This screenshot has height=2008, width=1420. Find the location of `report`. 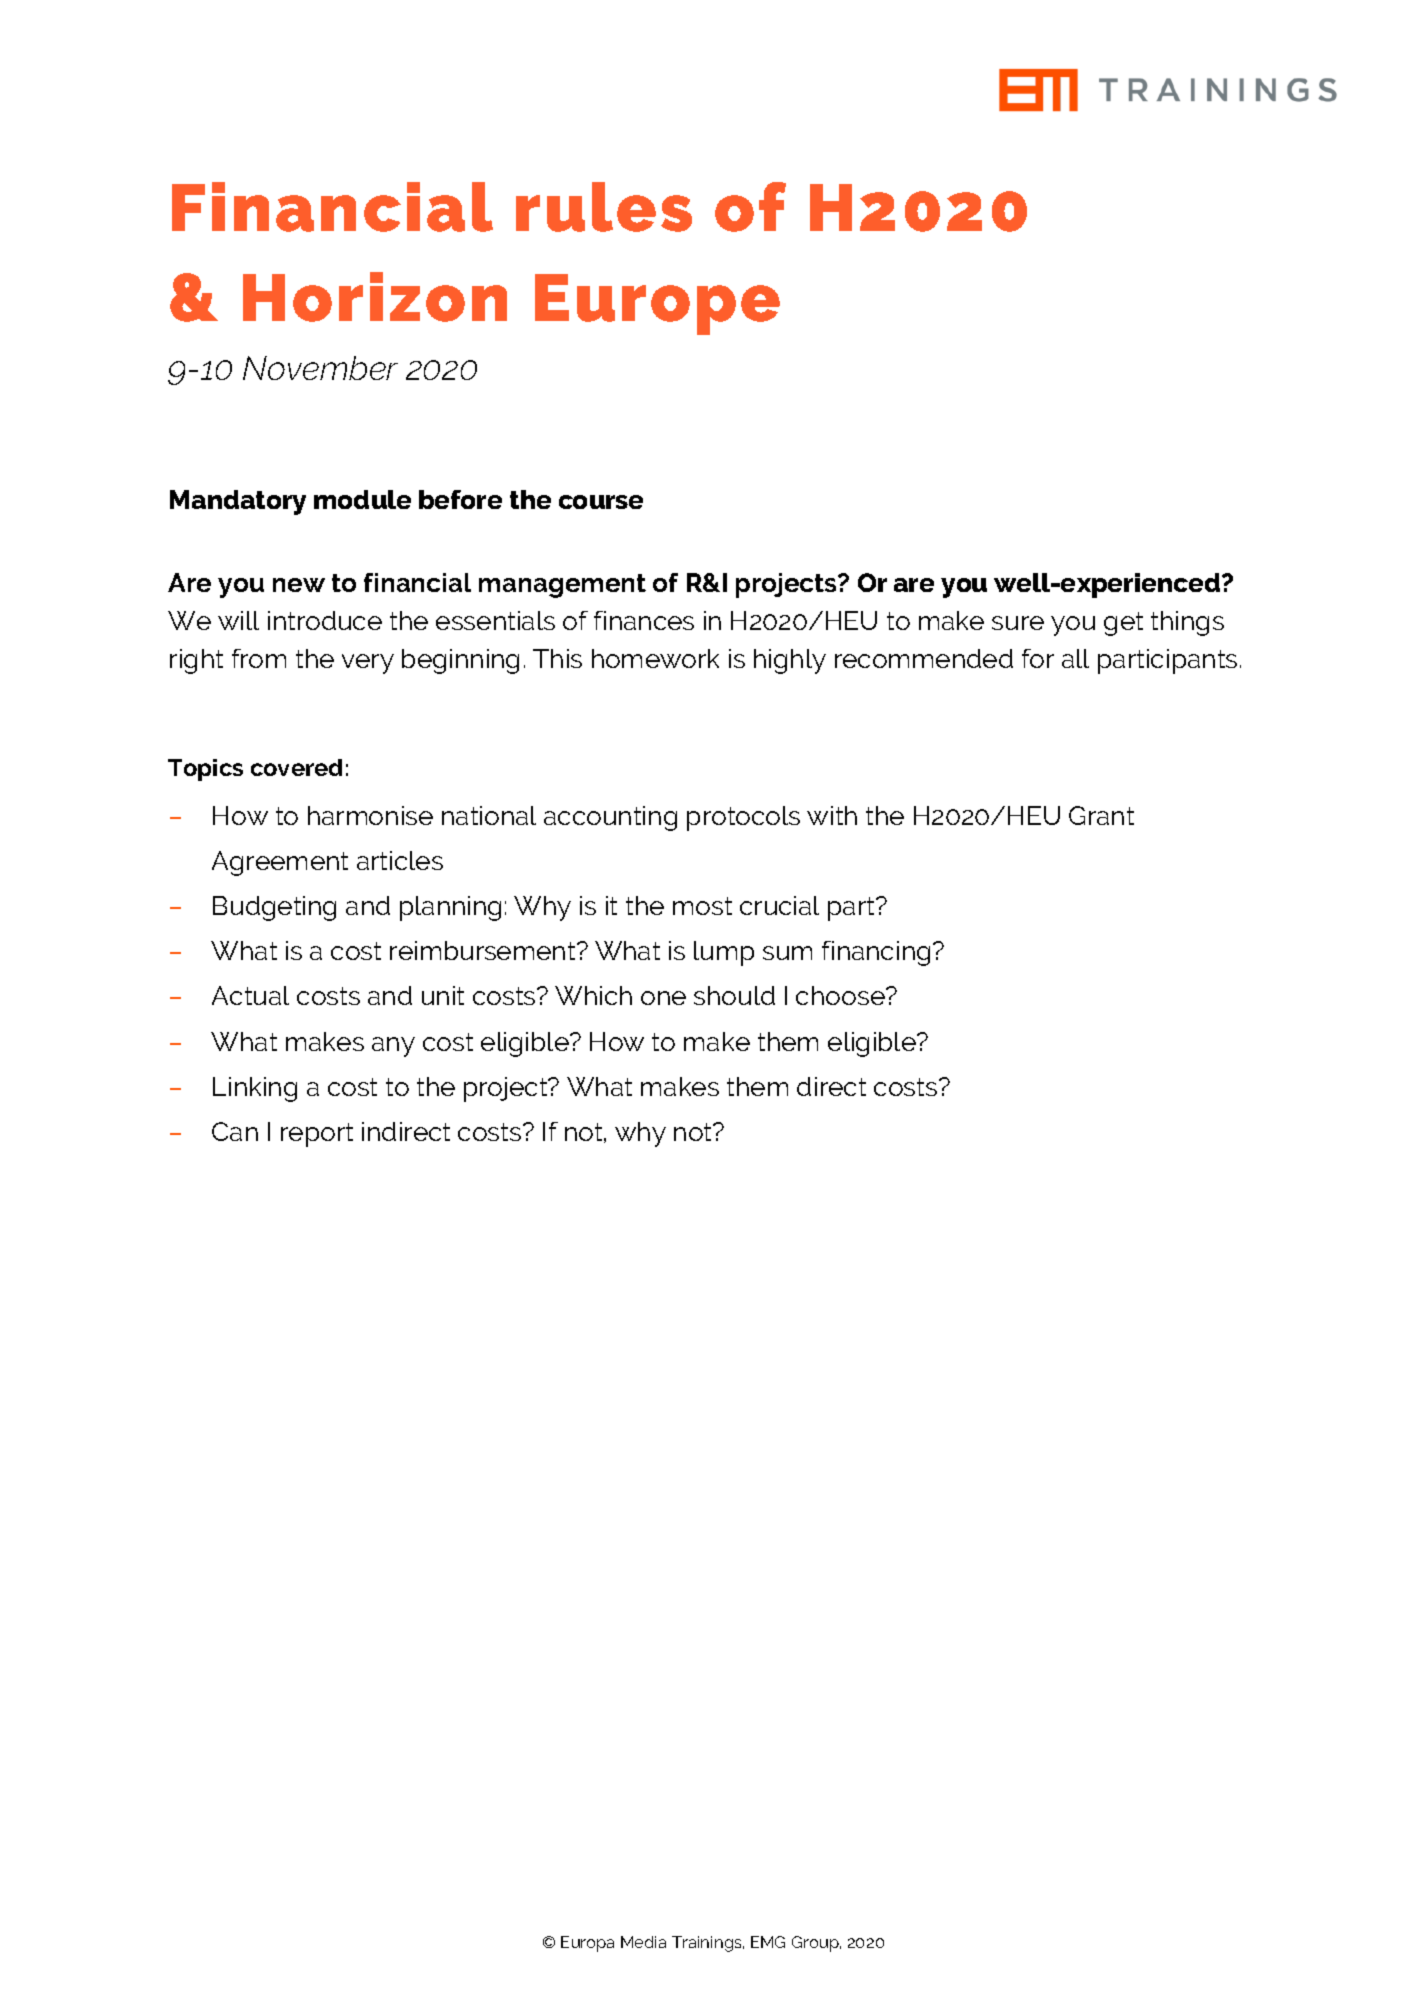

report is located at coordinates (317, 1135).
